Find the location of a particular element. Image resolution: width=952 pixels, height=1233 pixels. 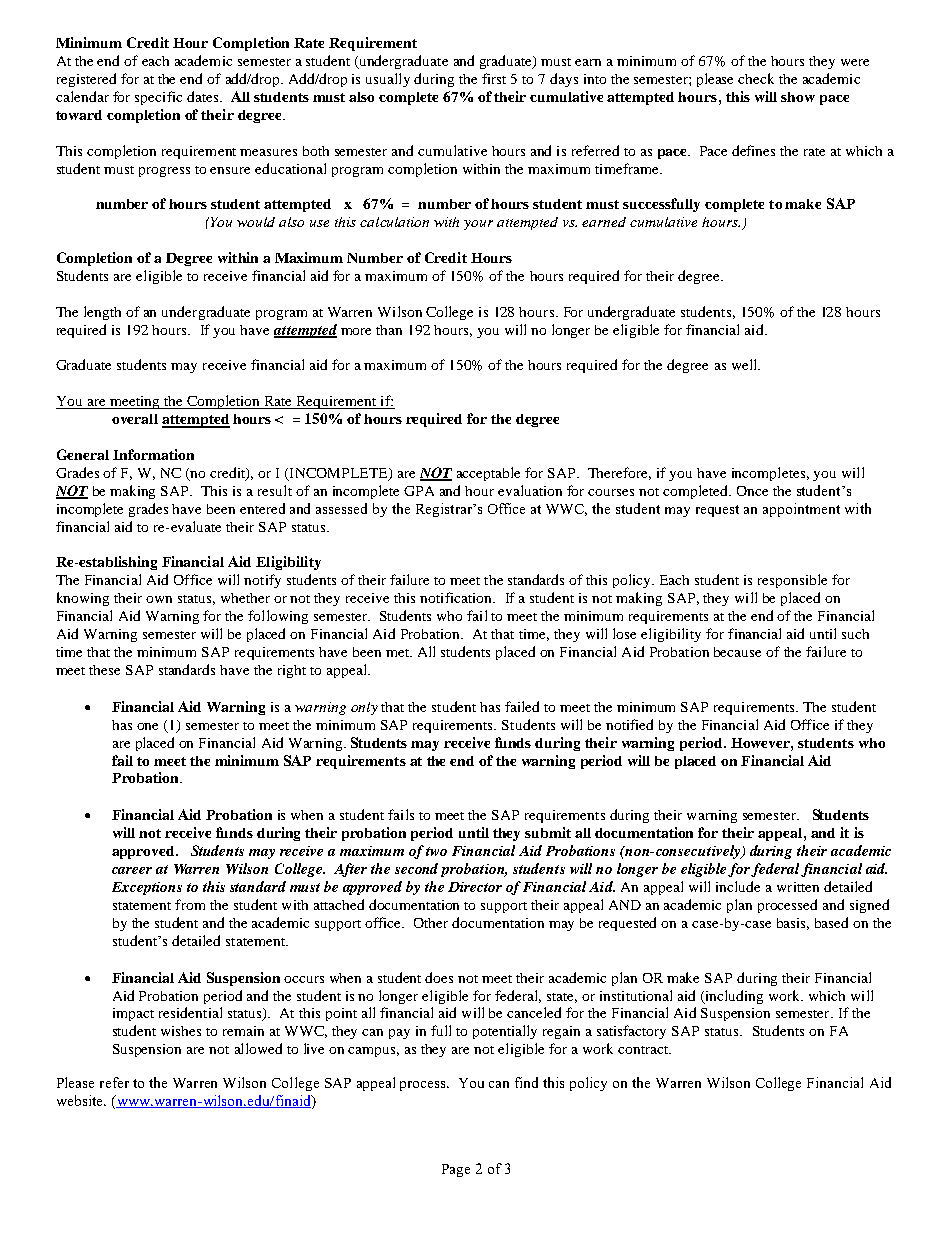

length is located at coordinates (102, 313).
